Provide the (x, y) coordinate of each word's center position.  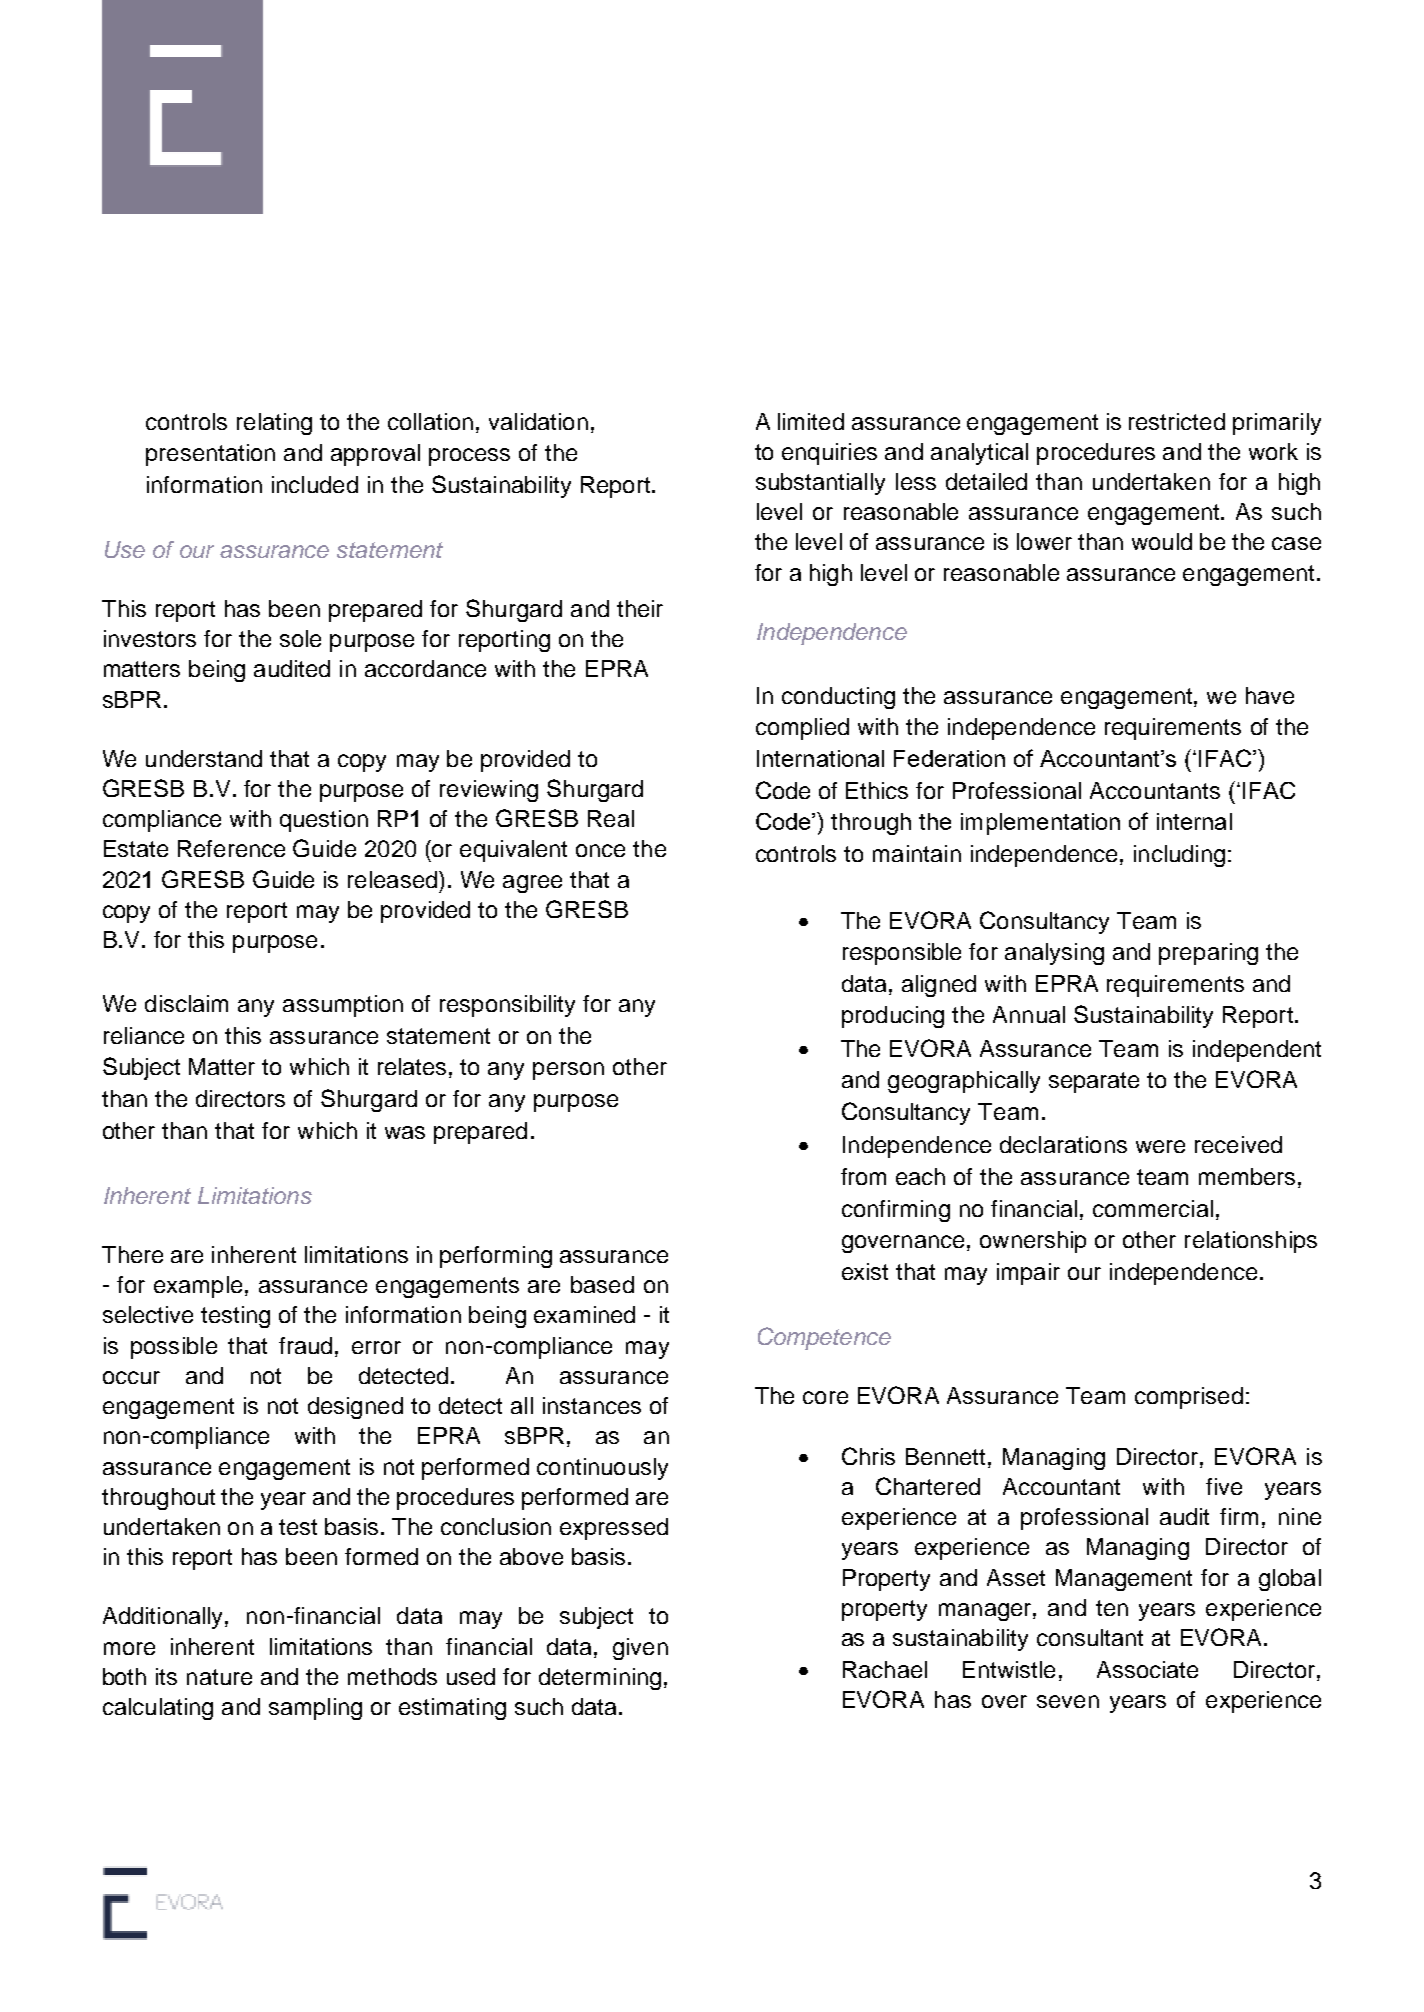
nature (219, 1677)
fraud (305, 1345)
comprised (1189, 1398)
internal (1194, 821)
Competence (824, 1338)
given (640, 1649)
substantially (820, 484)
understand (204, 758)
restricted (1177, 421)
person (568, 1071)
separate (1094, 1082)
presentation (210, 455)
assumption (343, 1006)
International (820, 758)
